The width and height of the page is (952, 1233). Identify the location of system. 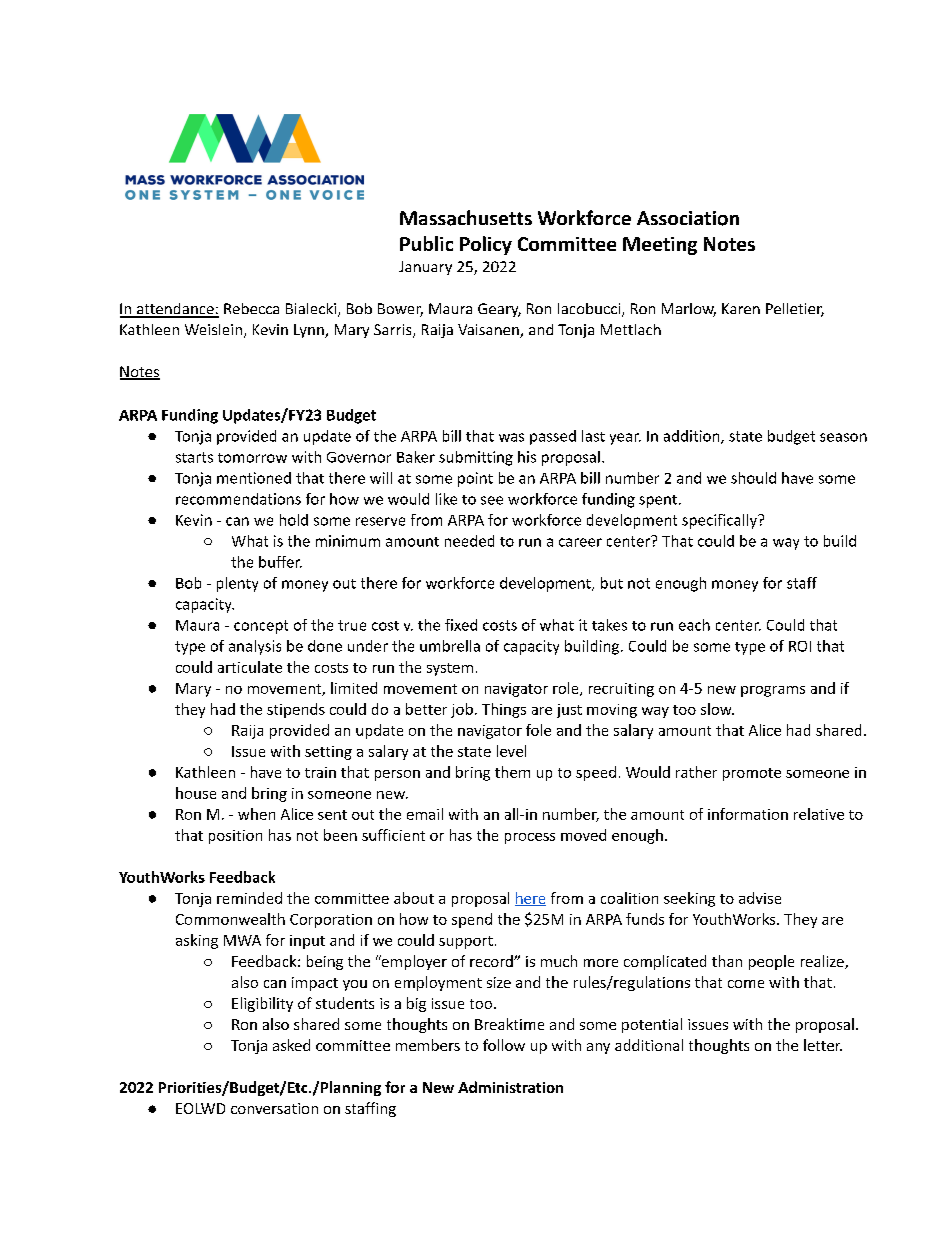
(450, 669).
